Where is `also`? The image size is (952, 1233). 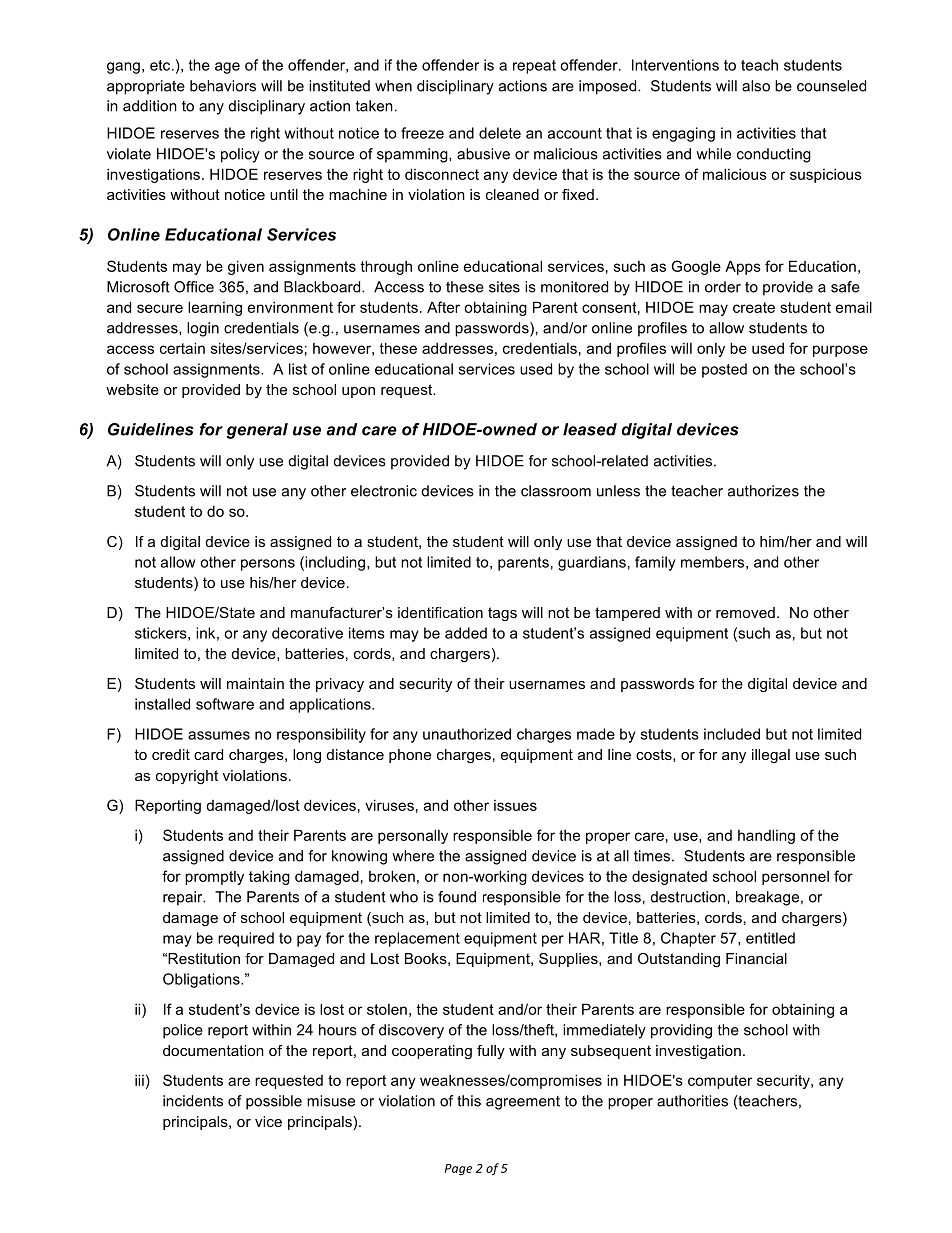 also is located at coordinates (756, 86).
